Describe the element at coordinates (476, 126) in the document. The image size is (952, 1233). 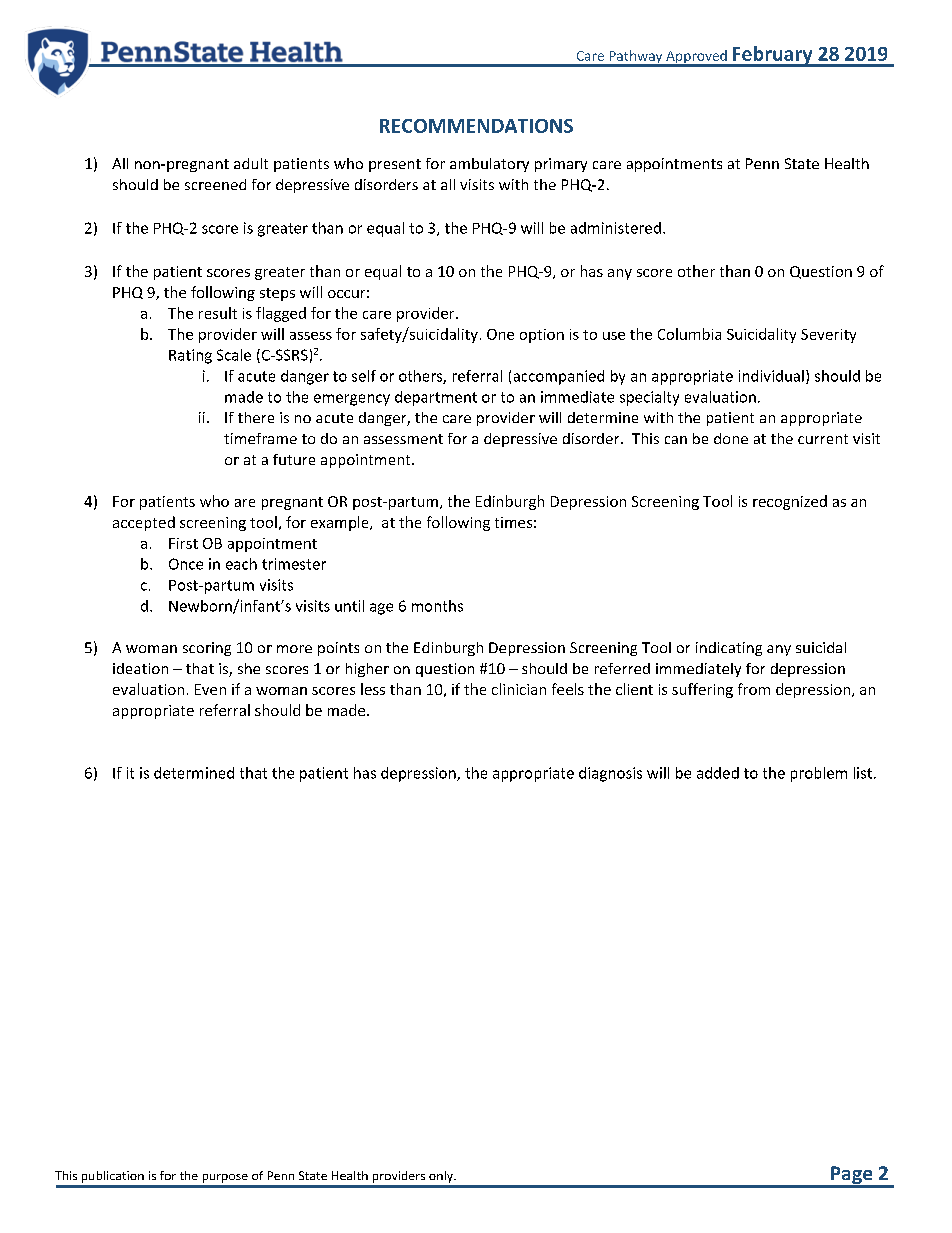
I see `RECOMMENDATIONS` at that location.
